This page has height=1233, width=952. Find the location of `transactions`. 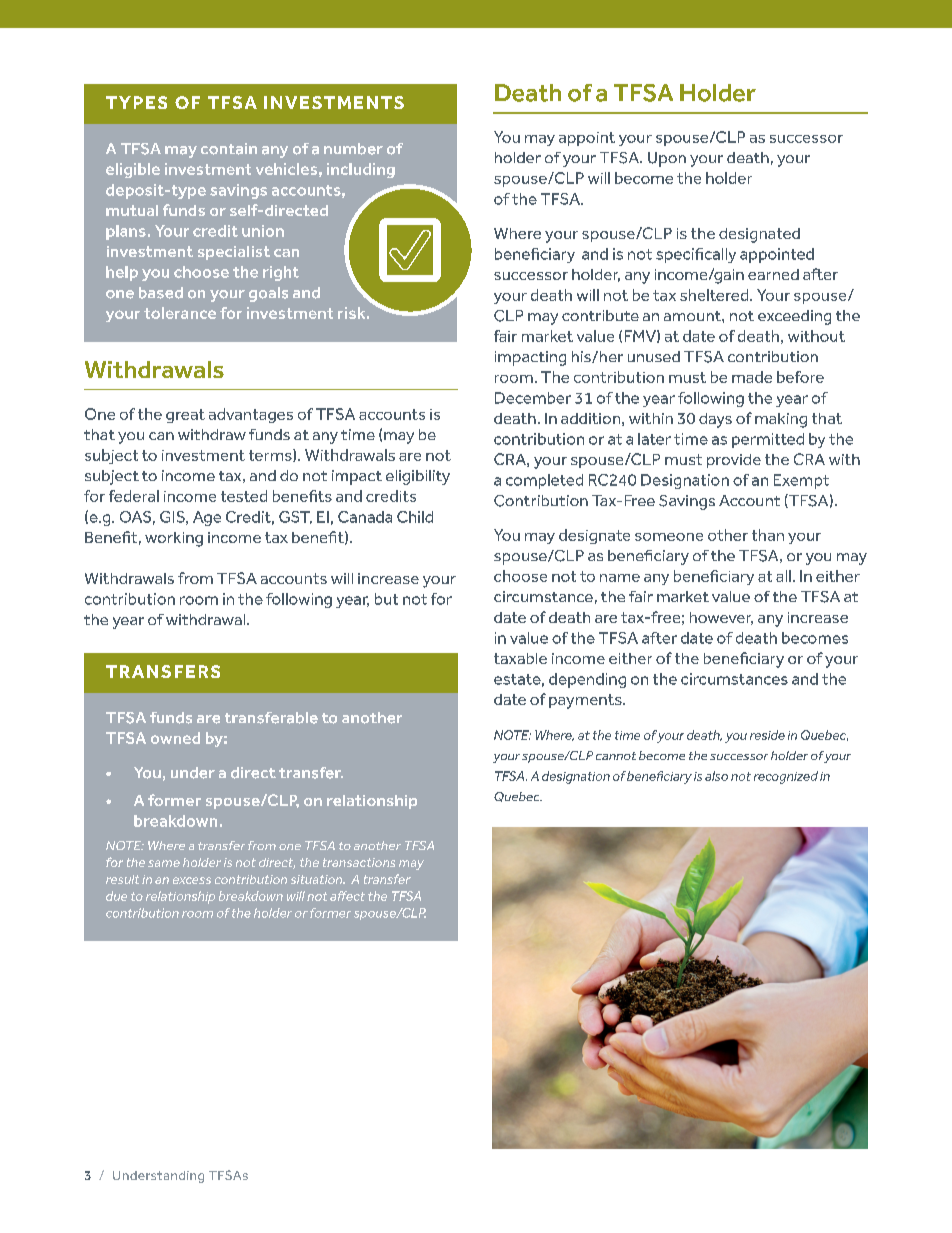

transactions is located at coordinates (359, 862).
